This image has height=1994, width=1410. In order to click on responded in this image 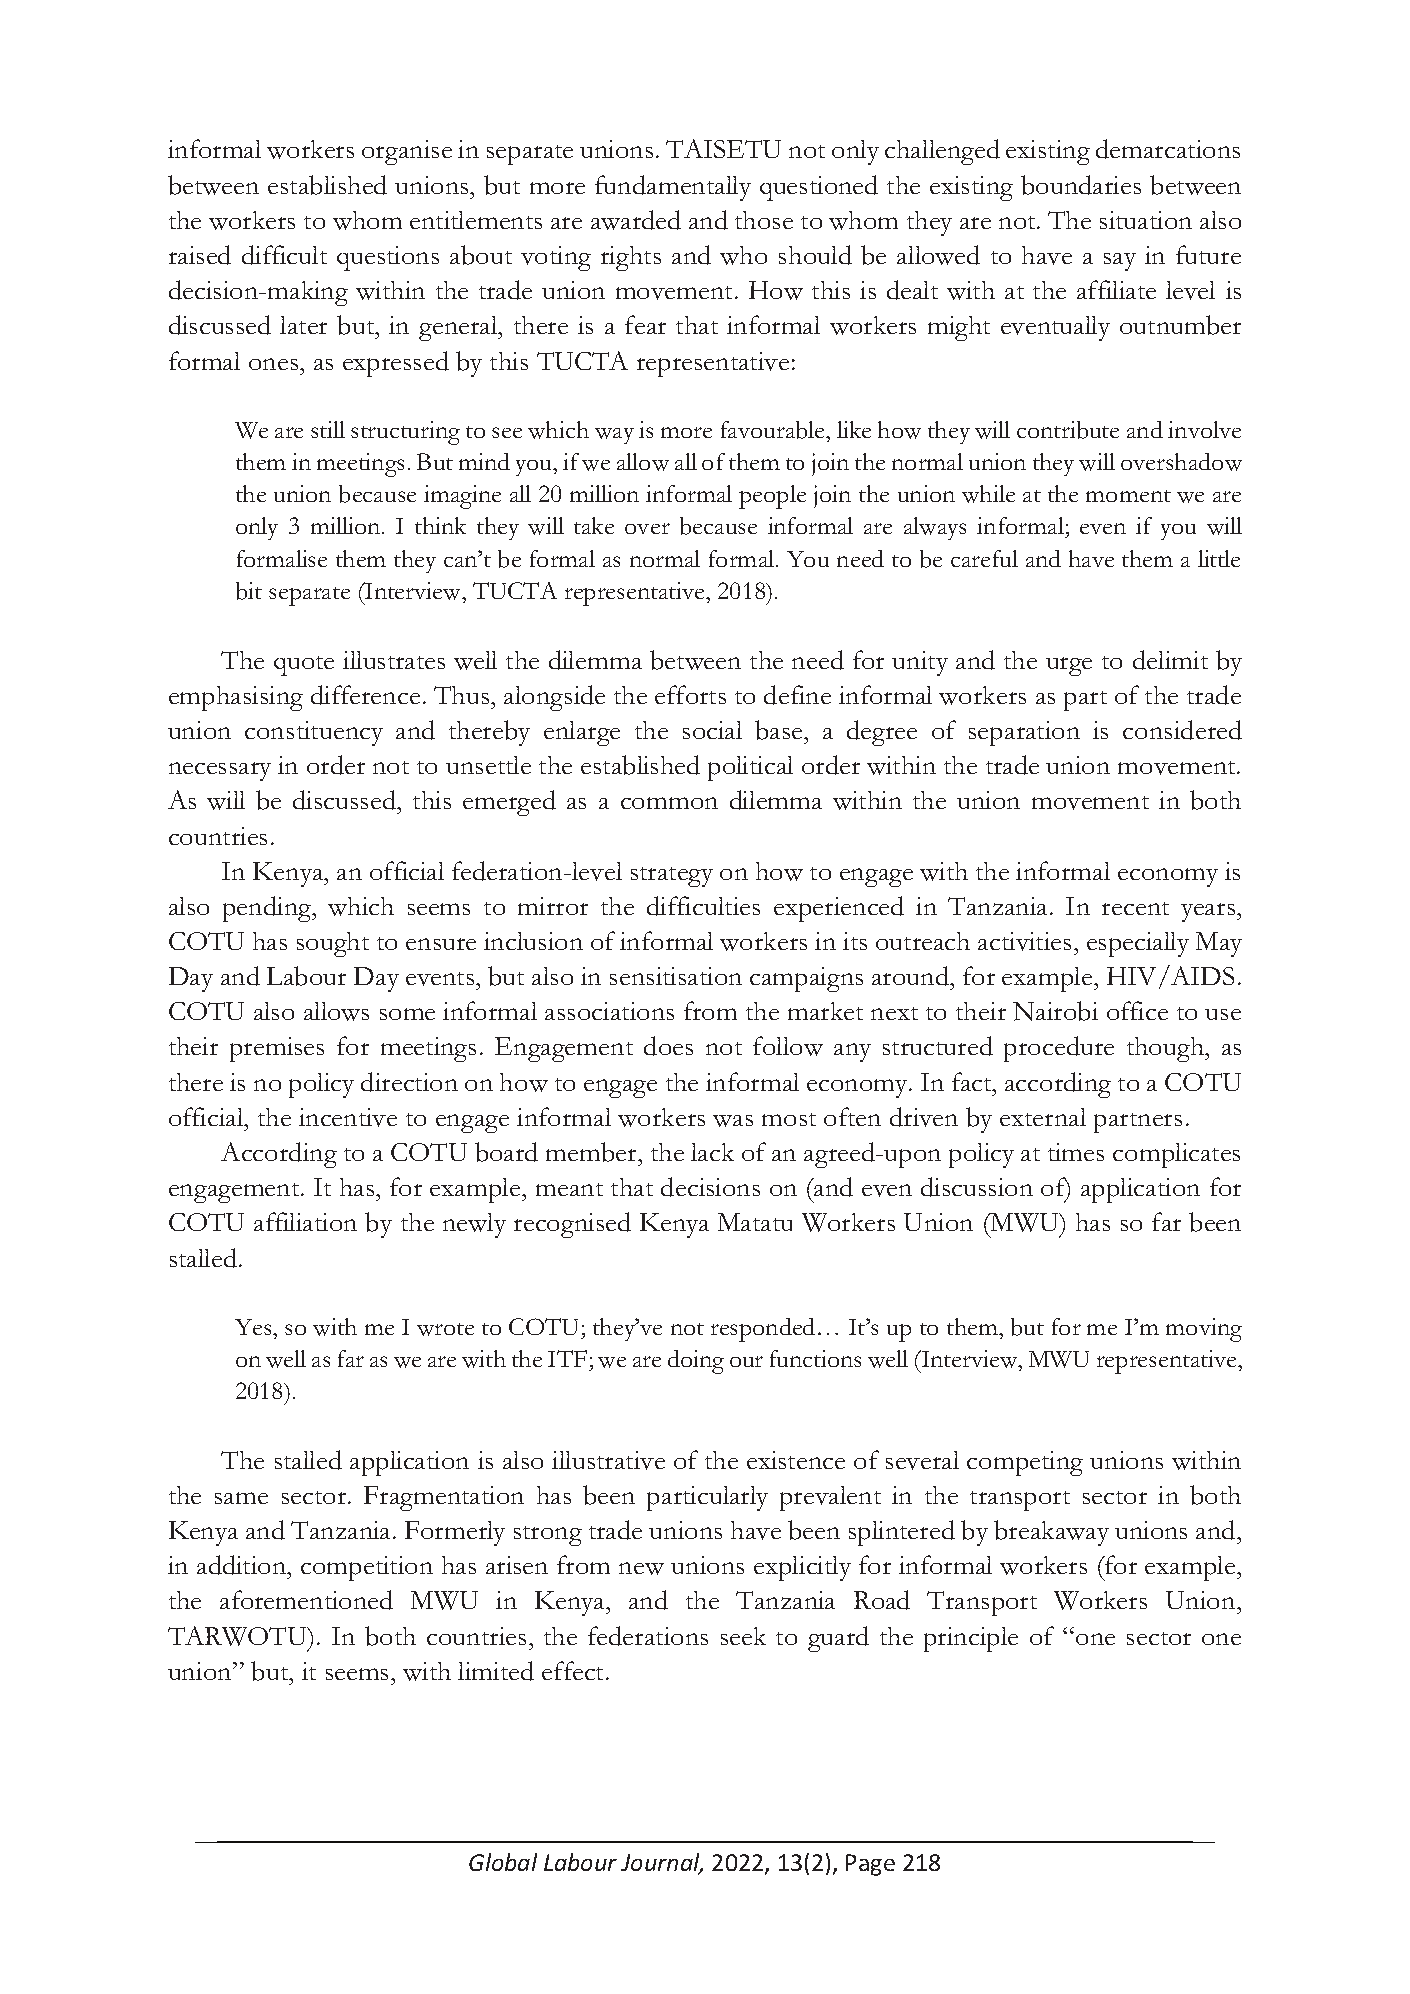, I will do `click(763, 1330)`.
